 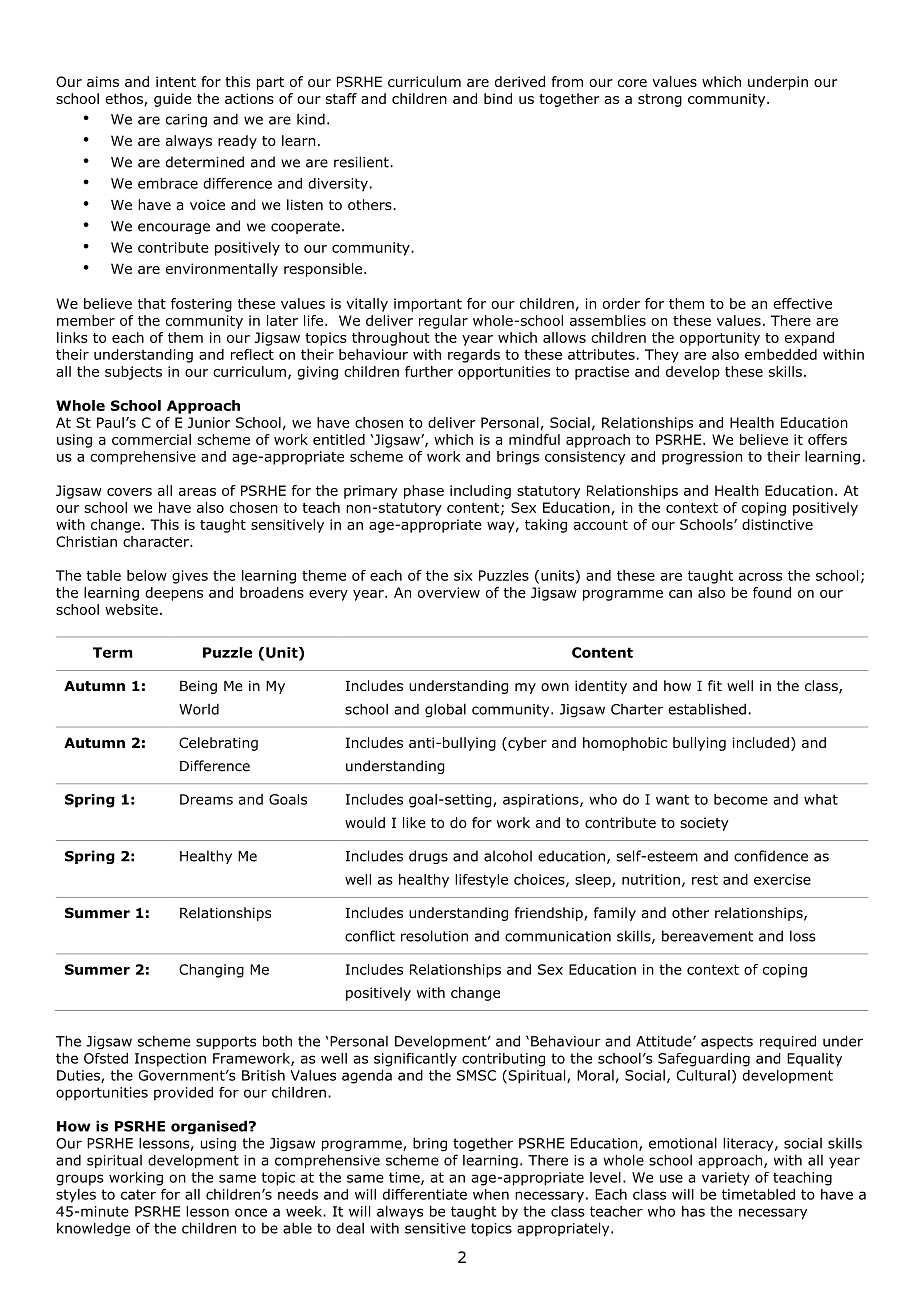 I want to click on bind, so click(x=498, y=98).
